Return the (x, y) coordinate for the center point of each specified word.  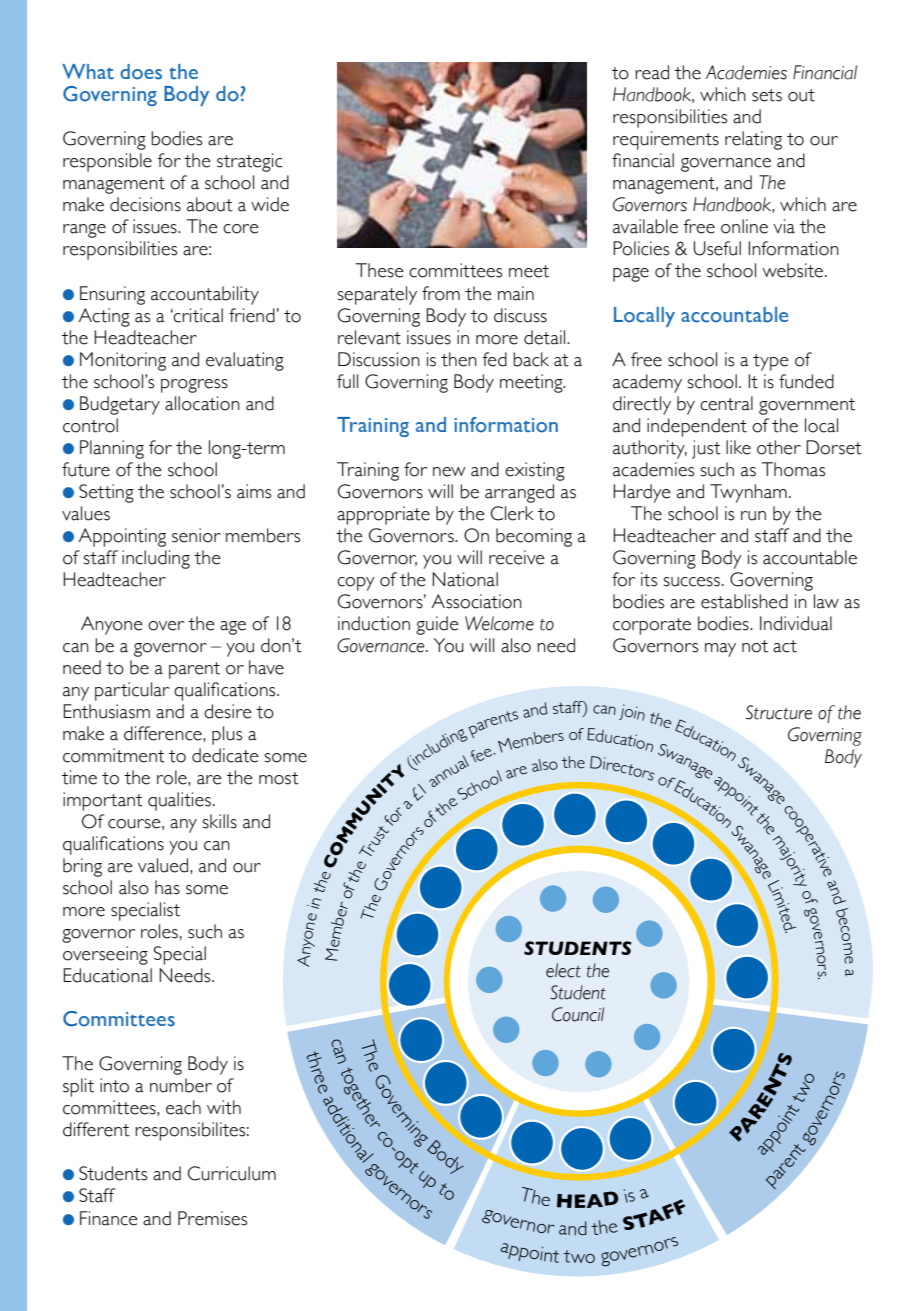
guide (437, 625)
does (141, 72)
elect (563, 970)
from (441, 293)
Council (578, 1014)
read (652, 72)
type (771, 362)
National (465, 579)
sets (767, 95)
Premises (212, 1218)
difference (164, 733)
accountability (205, 295)
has (167, 887)
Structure (779, 712)
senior (196, 535)
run (753, 516)
